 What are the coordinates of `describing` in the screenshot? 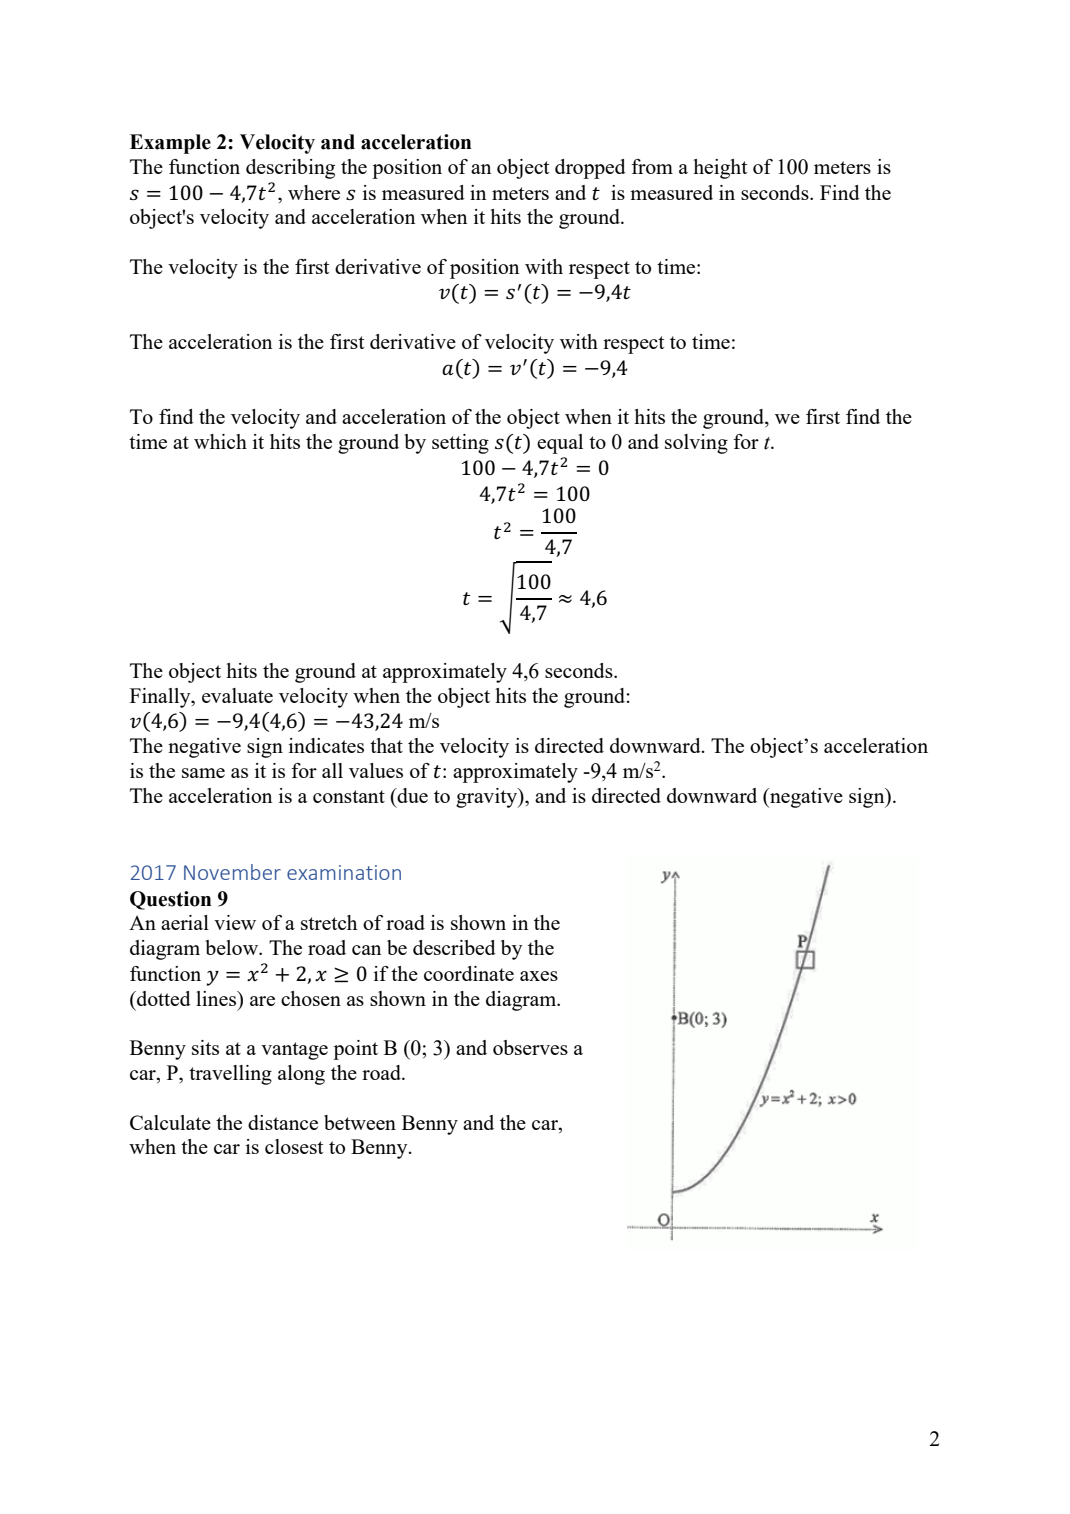 It's located at (290, 169).
